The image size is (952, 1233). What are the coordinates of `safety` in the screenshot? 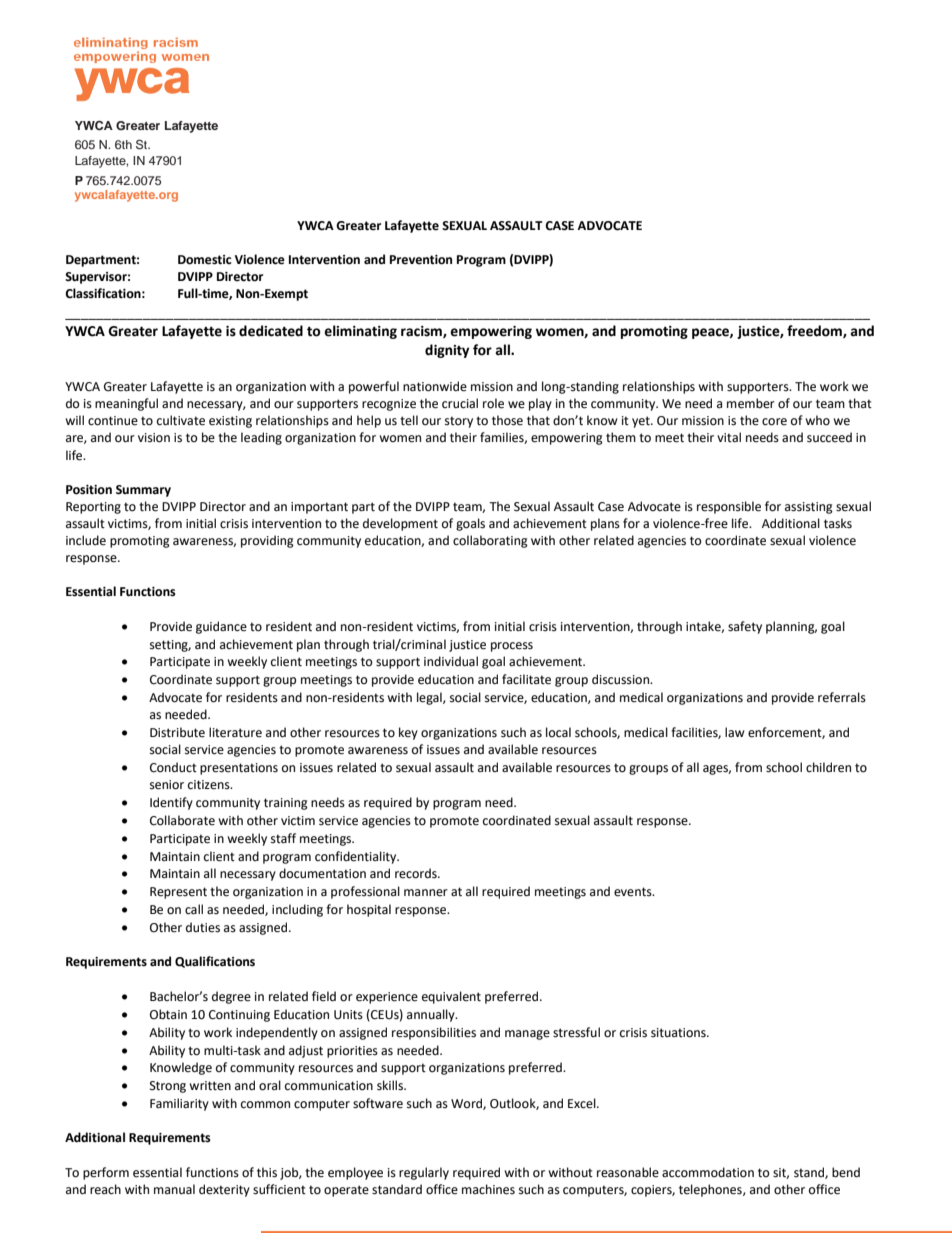 It's located at (745, 627).
